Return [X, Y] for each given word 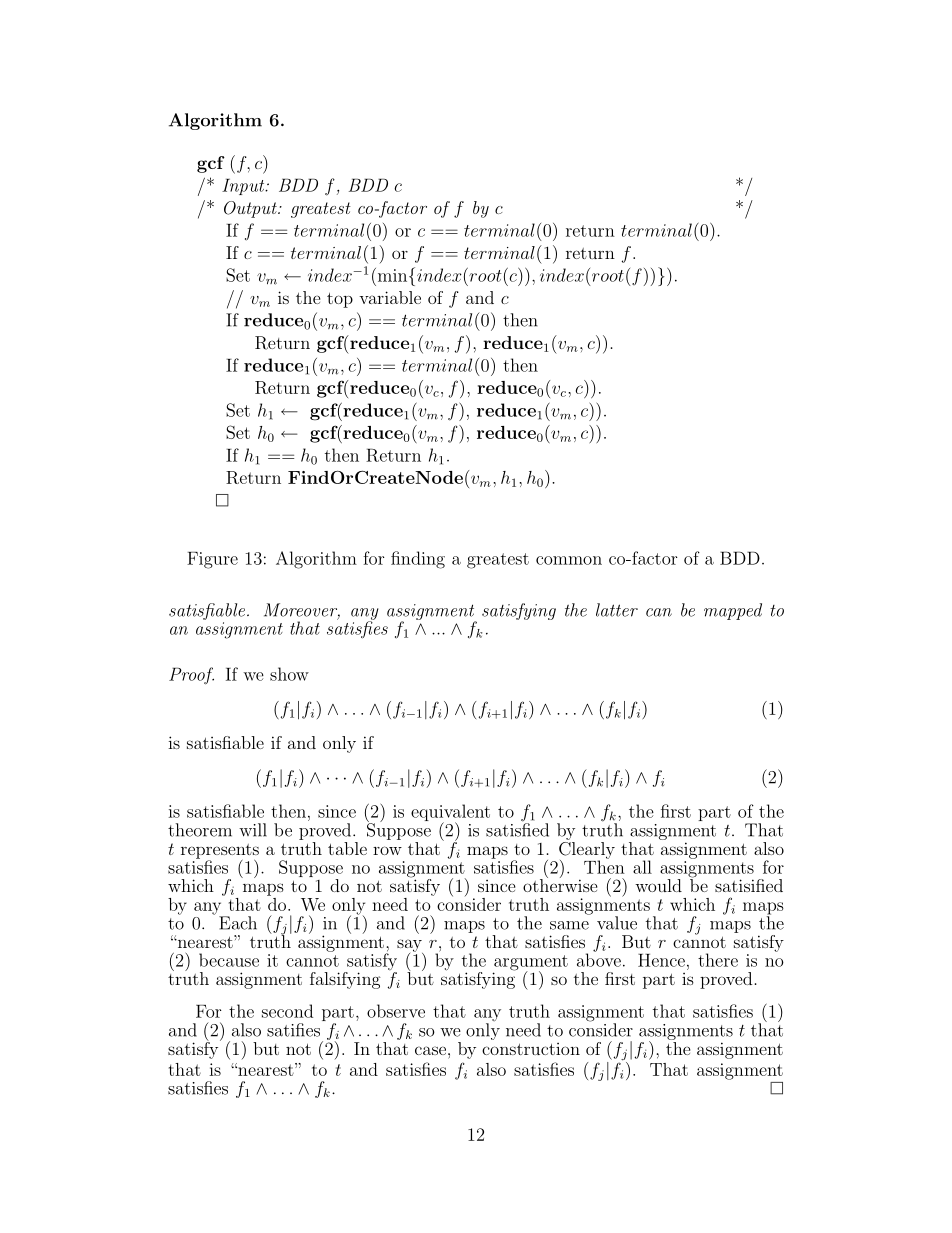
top [340, 300]
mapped [733, 611]
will [253, 830]
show [289, 674]
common [569, 560]
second [287, 1011]
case [432, 1050]
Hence [661, 960]
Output [251, 209]
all [642, 867]
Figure [212, 560]
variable [390, 297]
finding [418, 560]
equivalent [450, 814]
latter [617, 610]
